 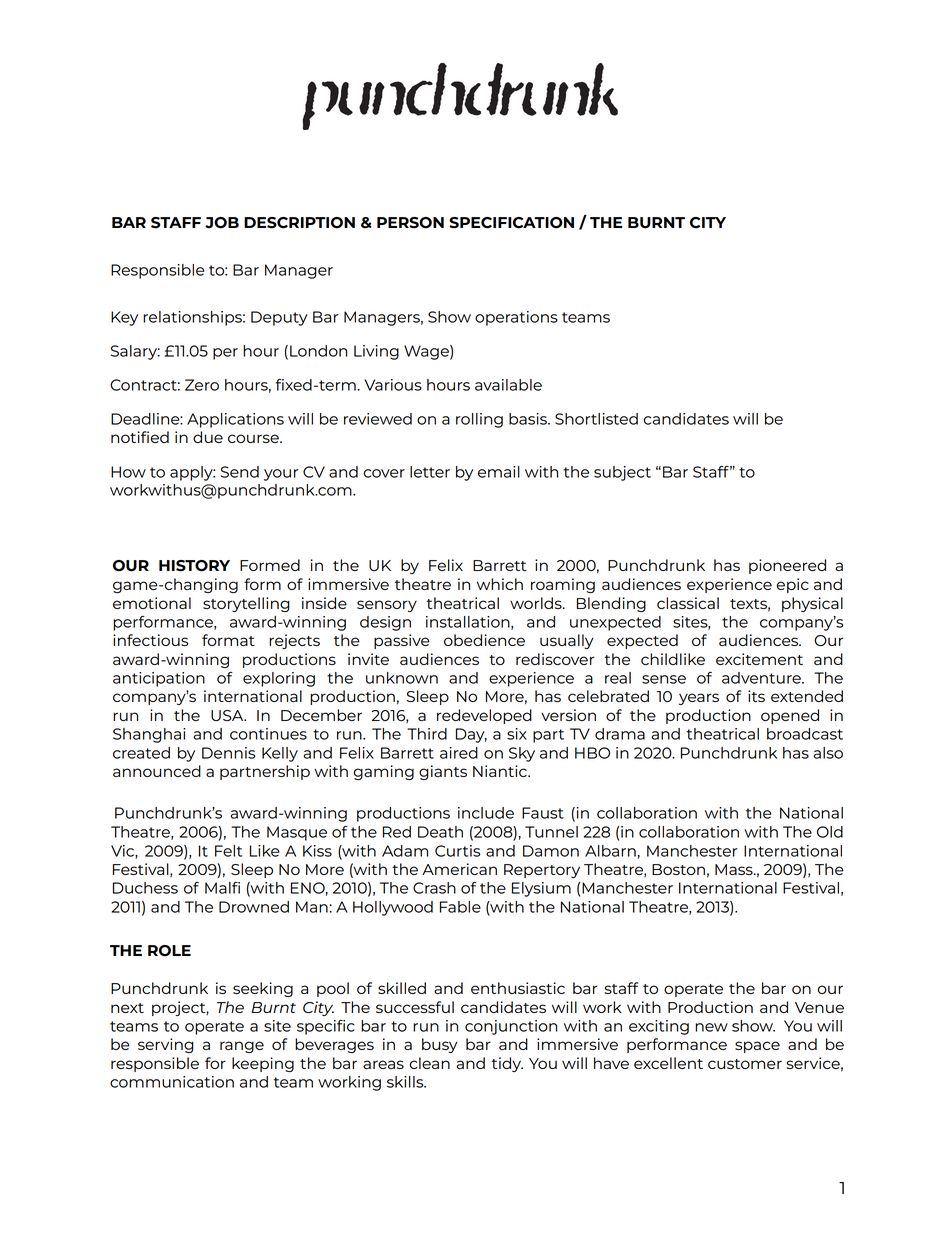 What do you see at coordinates (745, 1064) in the document?
I see `customer` at bounding box center [745, 1064].
